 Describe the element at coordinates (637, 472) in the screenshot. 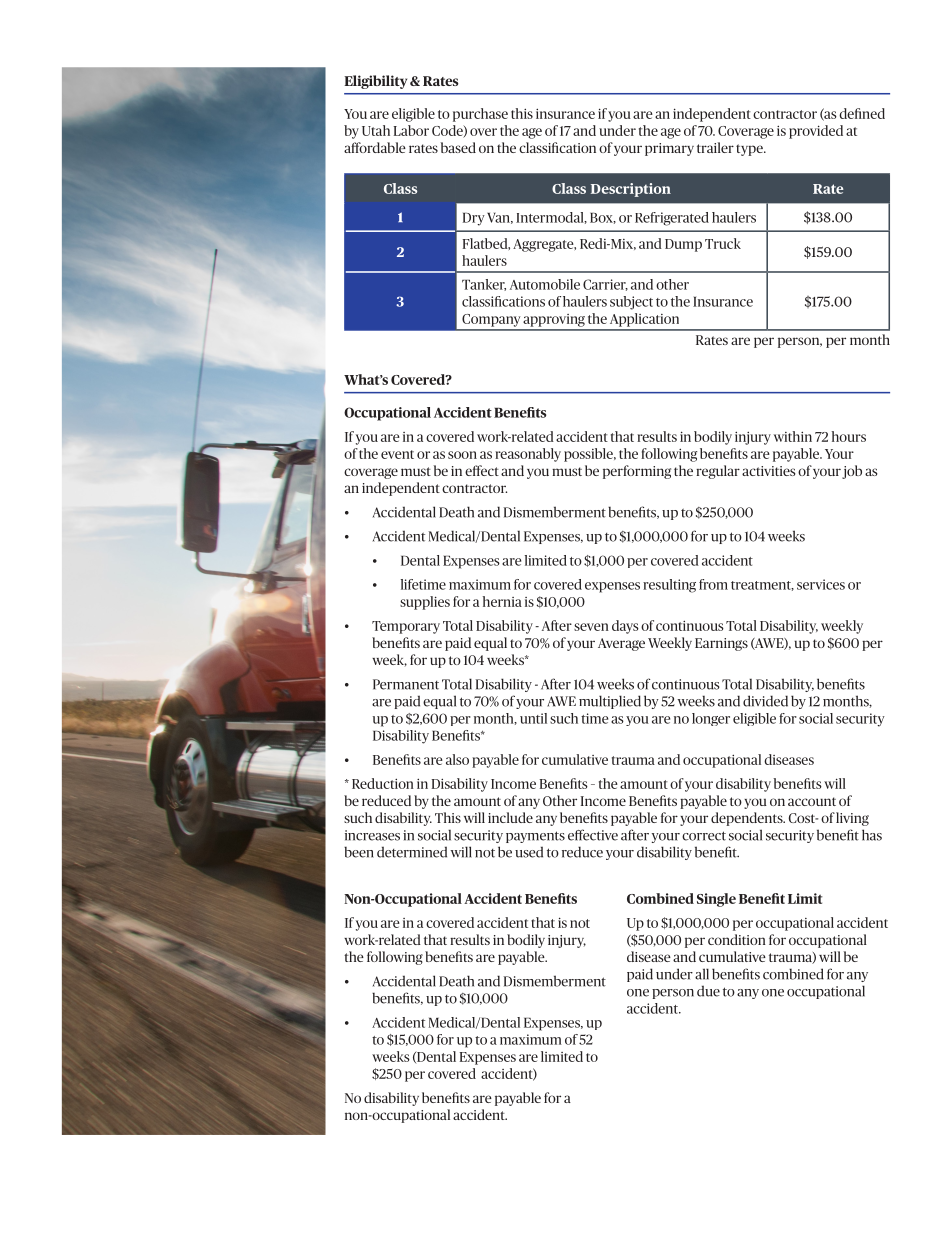

I see `performing` at that location.
